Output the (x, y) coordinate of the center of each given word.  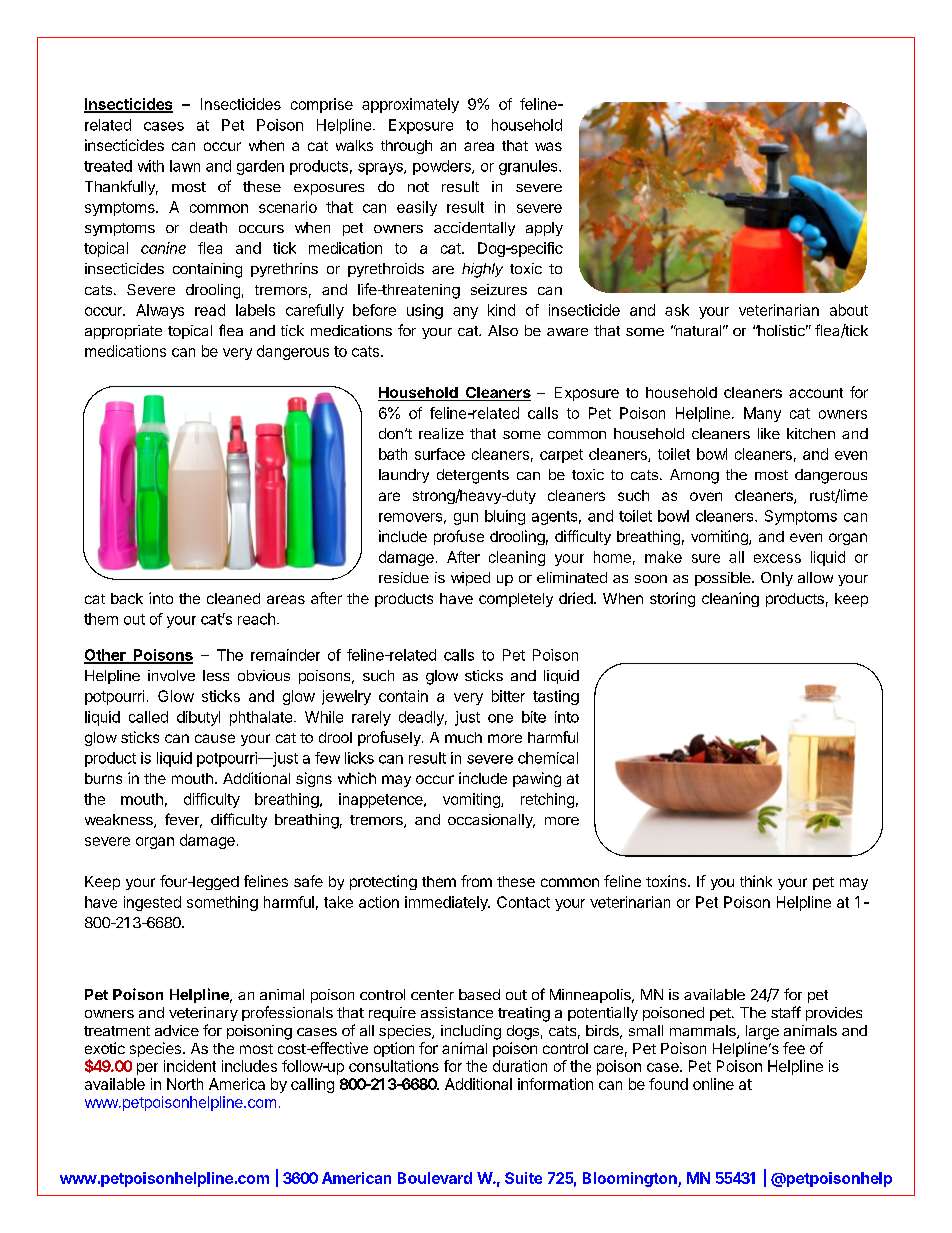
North (185, 1084)
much (463, 737)
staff (786, 1012)
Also (503, 330)
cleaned (233, 598)
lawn (185, 166)
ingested (152, 903)
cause (215, 738)
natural (697, 330)
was (548, 146)
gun (466, 519)
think (756, 881)
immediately (447, 903)
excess (777, 558)
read (210, 310)
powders (443, 167)
